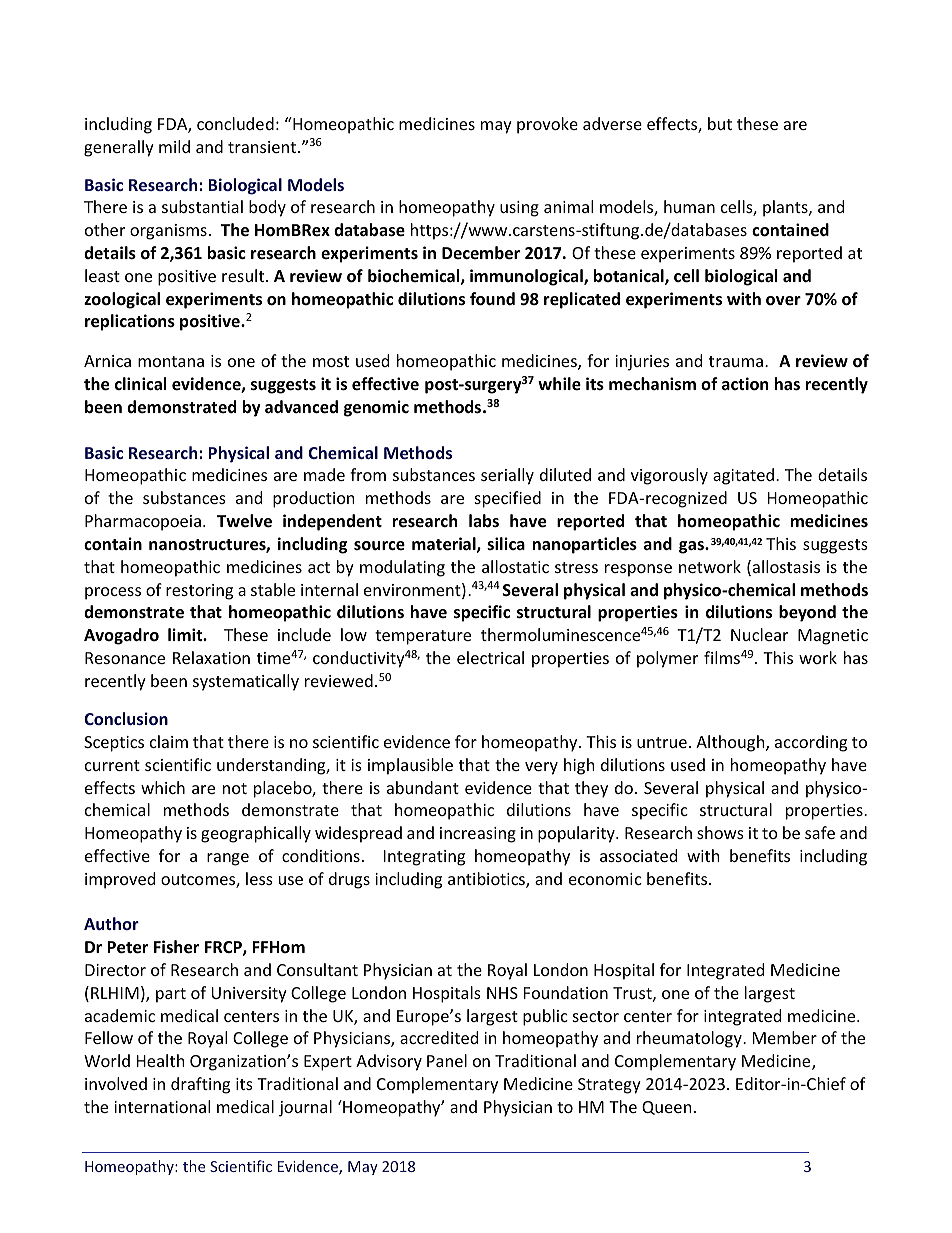  Describe the element at coordinates (423, 637) in the page. I see `temperature` at that location.
